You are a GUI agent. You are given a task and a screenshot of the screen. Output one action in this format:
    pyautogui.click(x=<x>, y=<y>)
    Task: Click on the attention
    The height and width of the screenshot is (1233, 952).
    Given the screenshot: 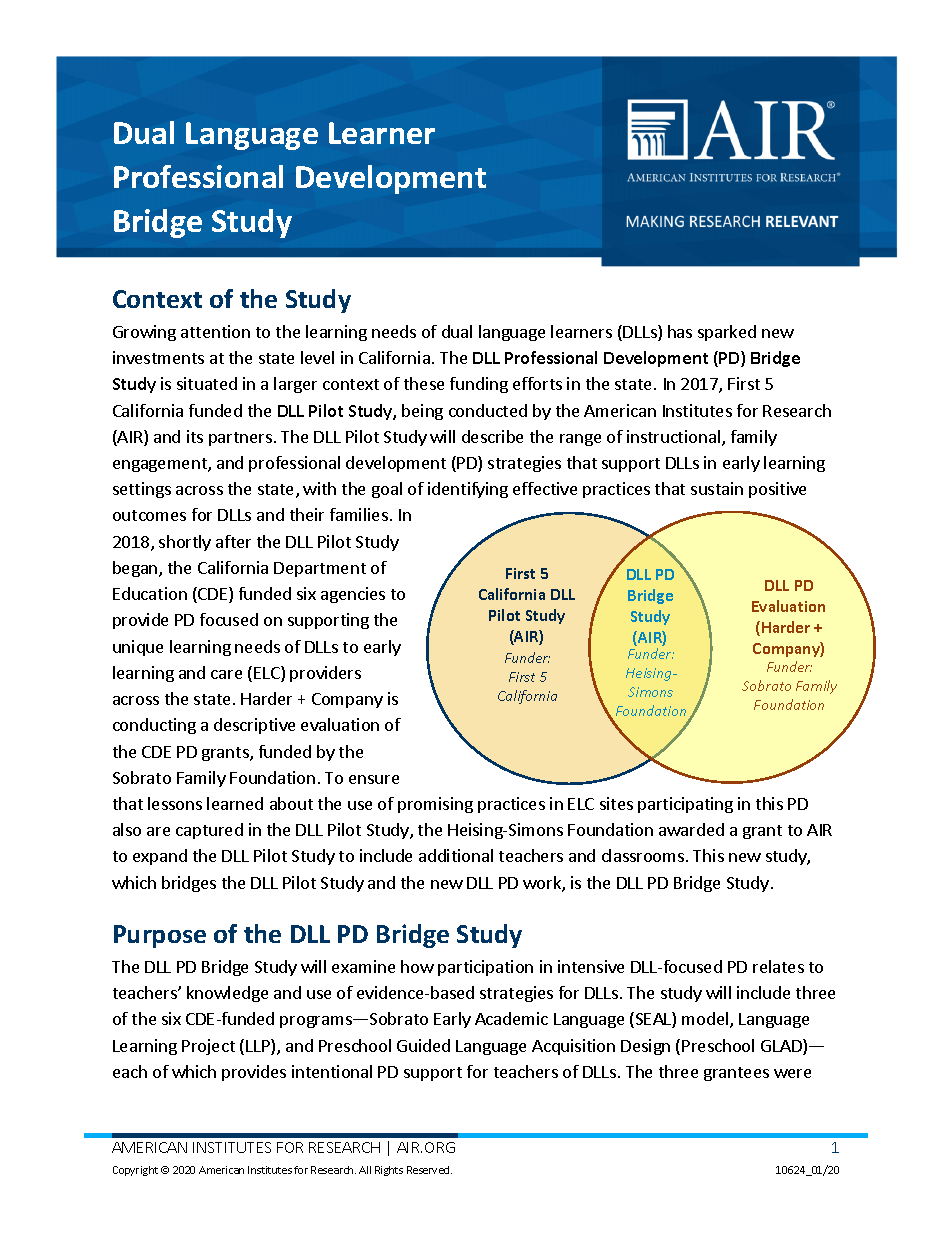 What is the action you would take?
    pyautogui.click(x=215, y=331)
